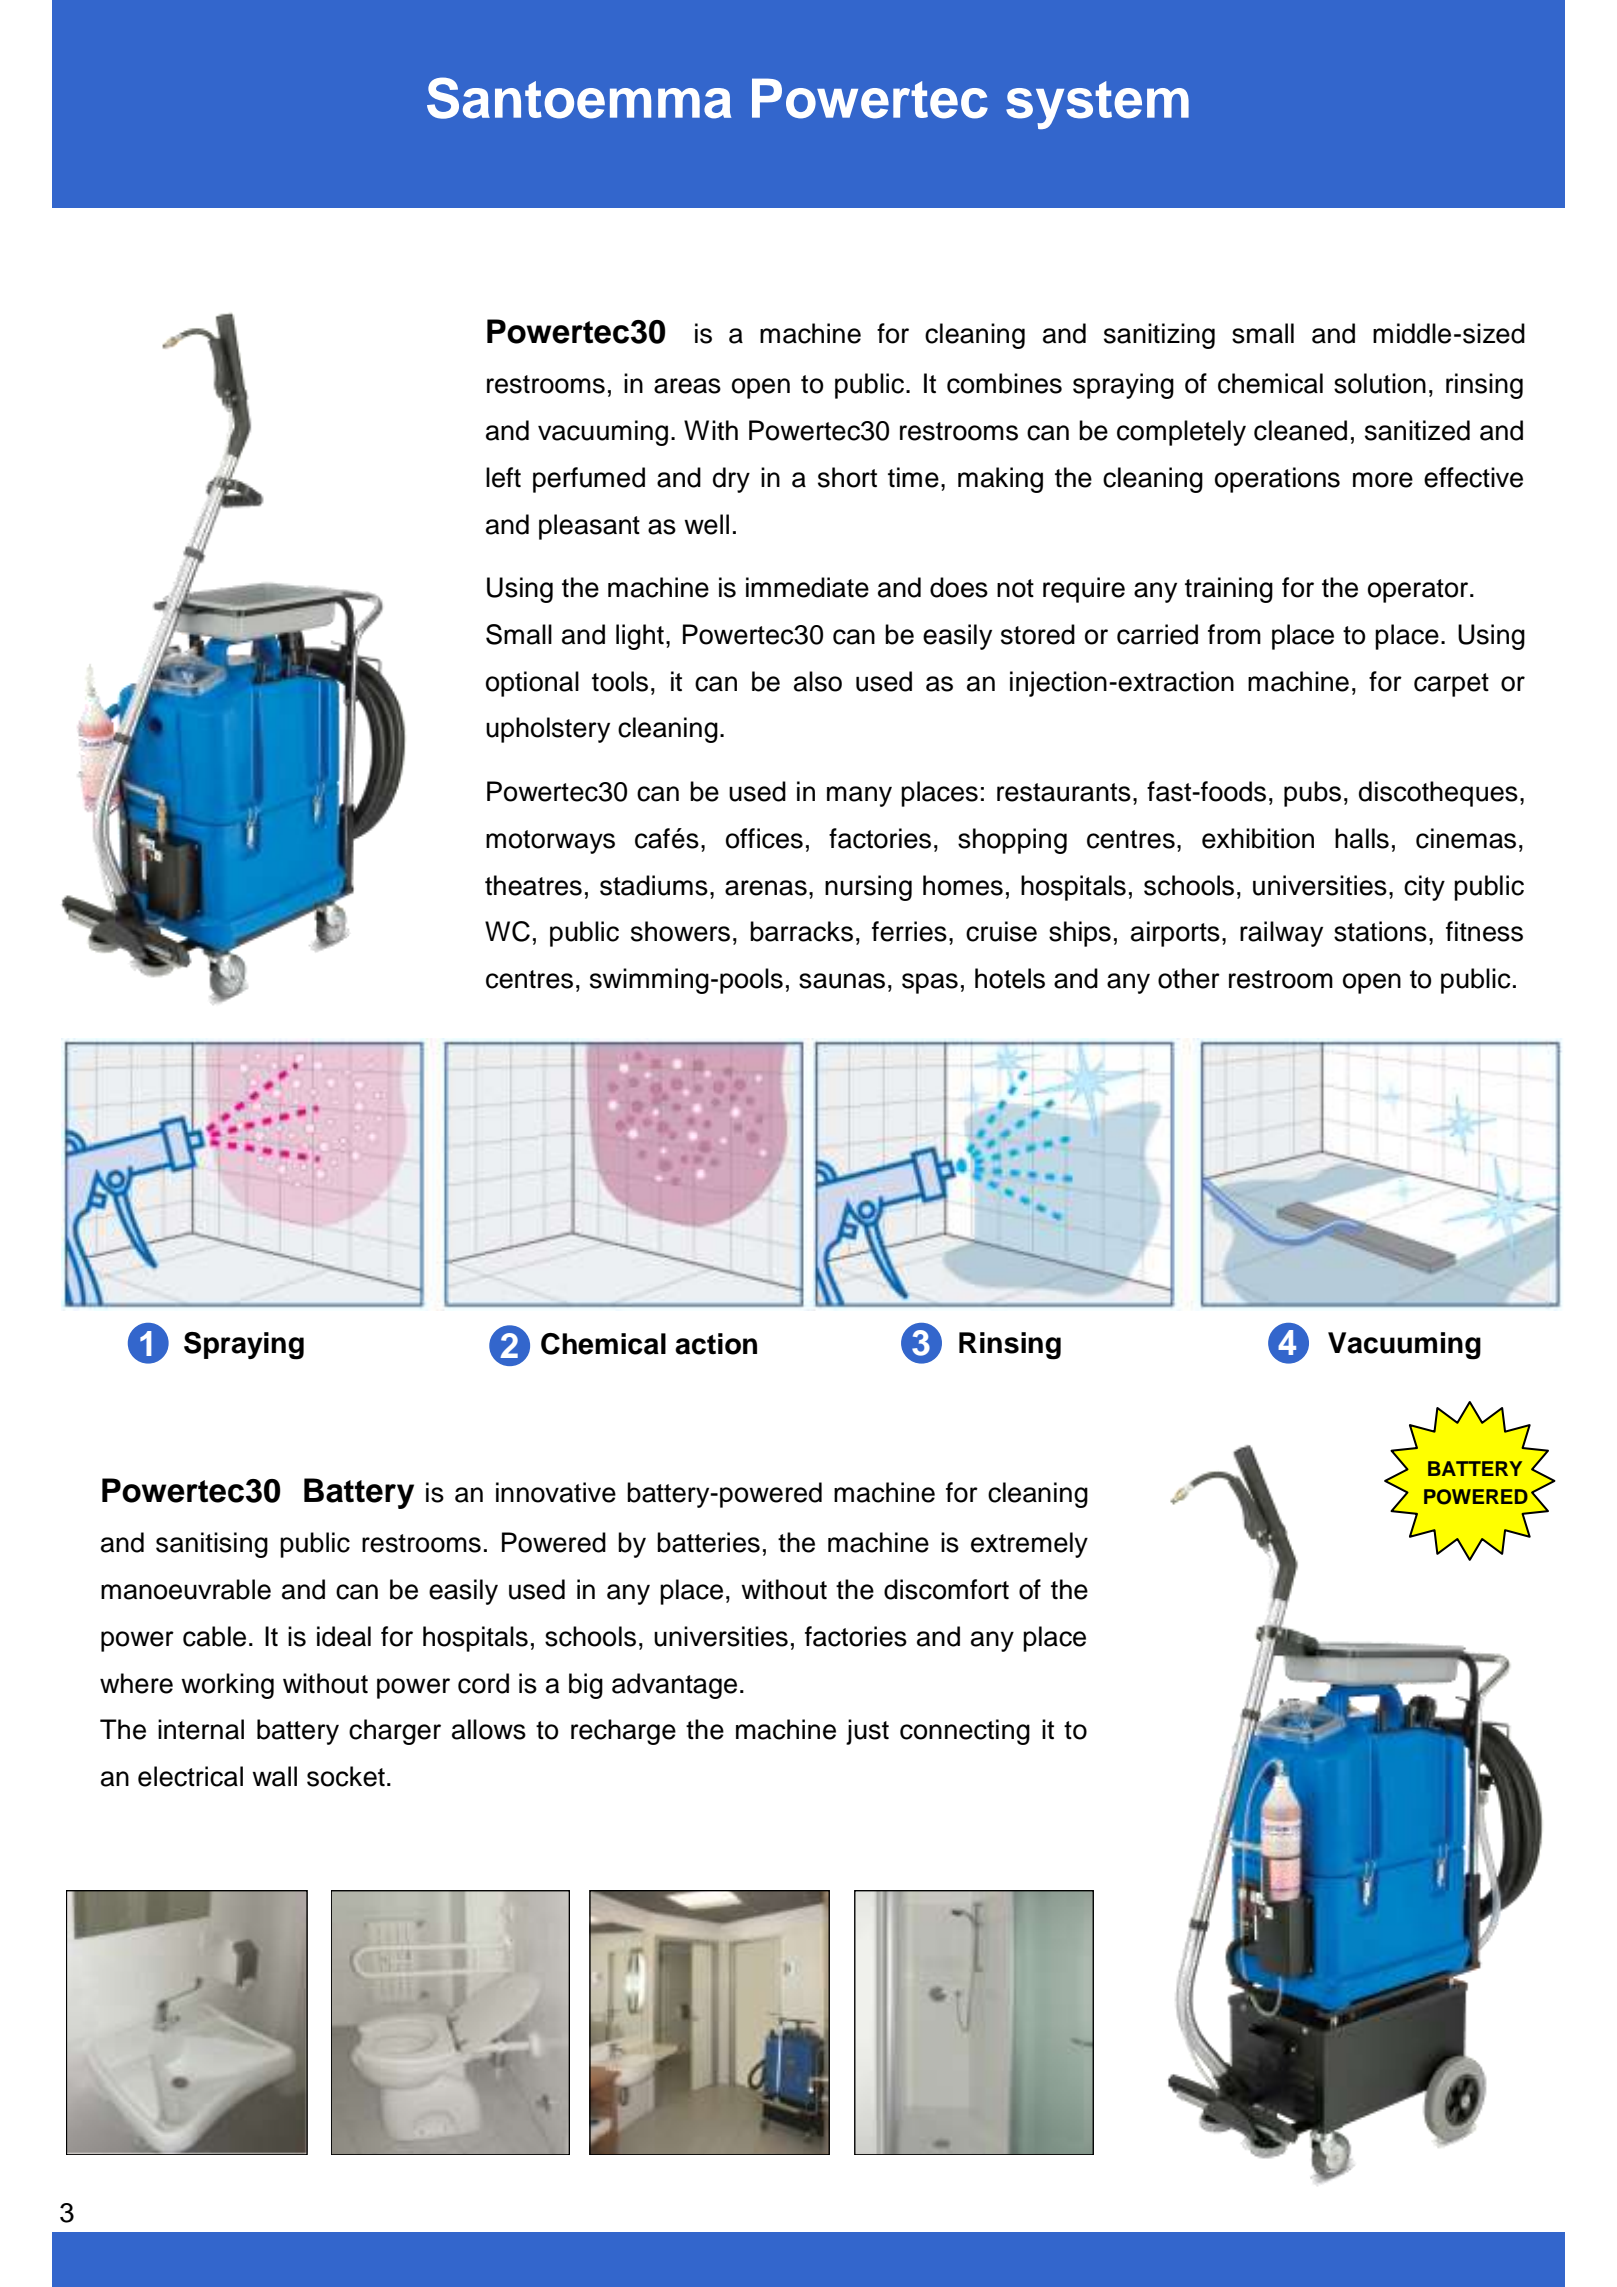 Image resolution: width=1617 pixels, height=2287 pixels. I want to click on wall, so click(274, 1776).
